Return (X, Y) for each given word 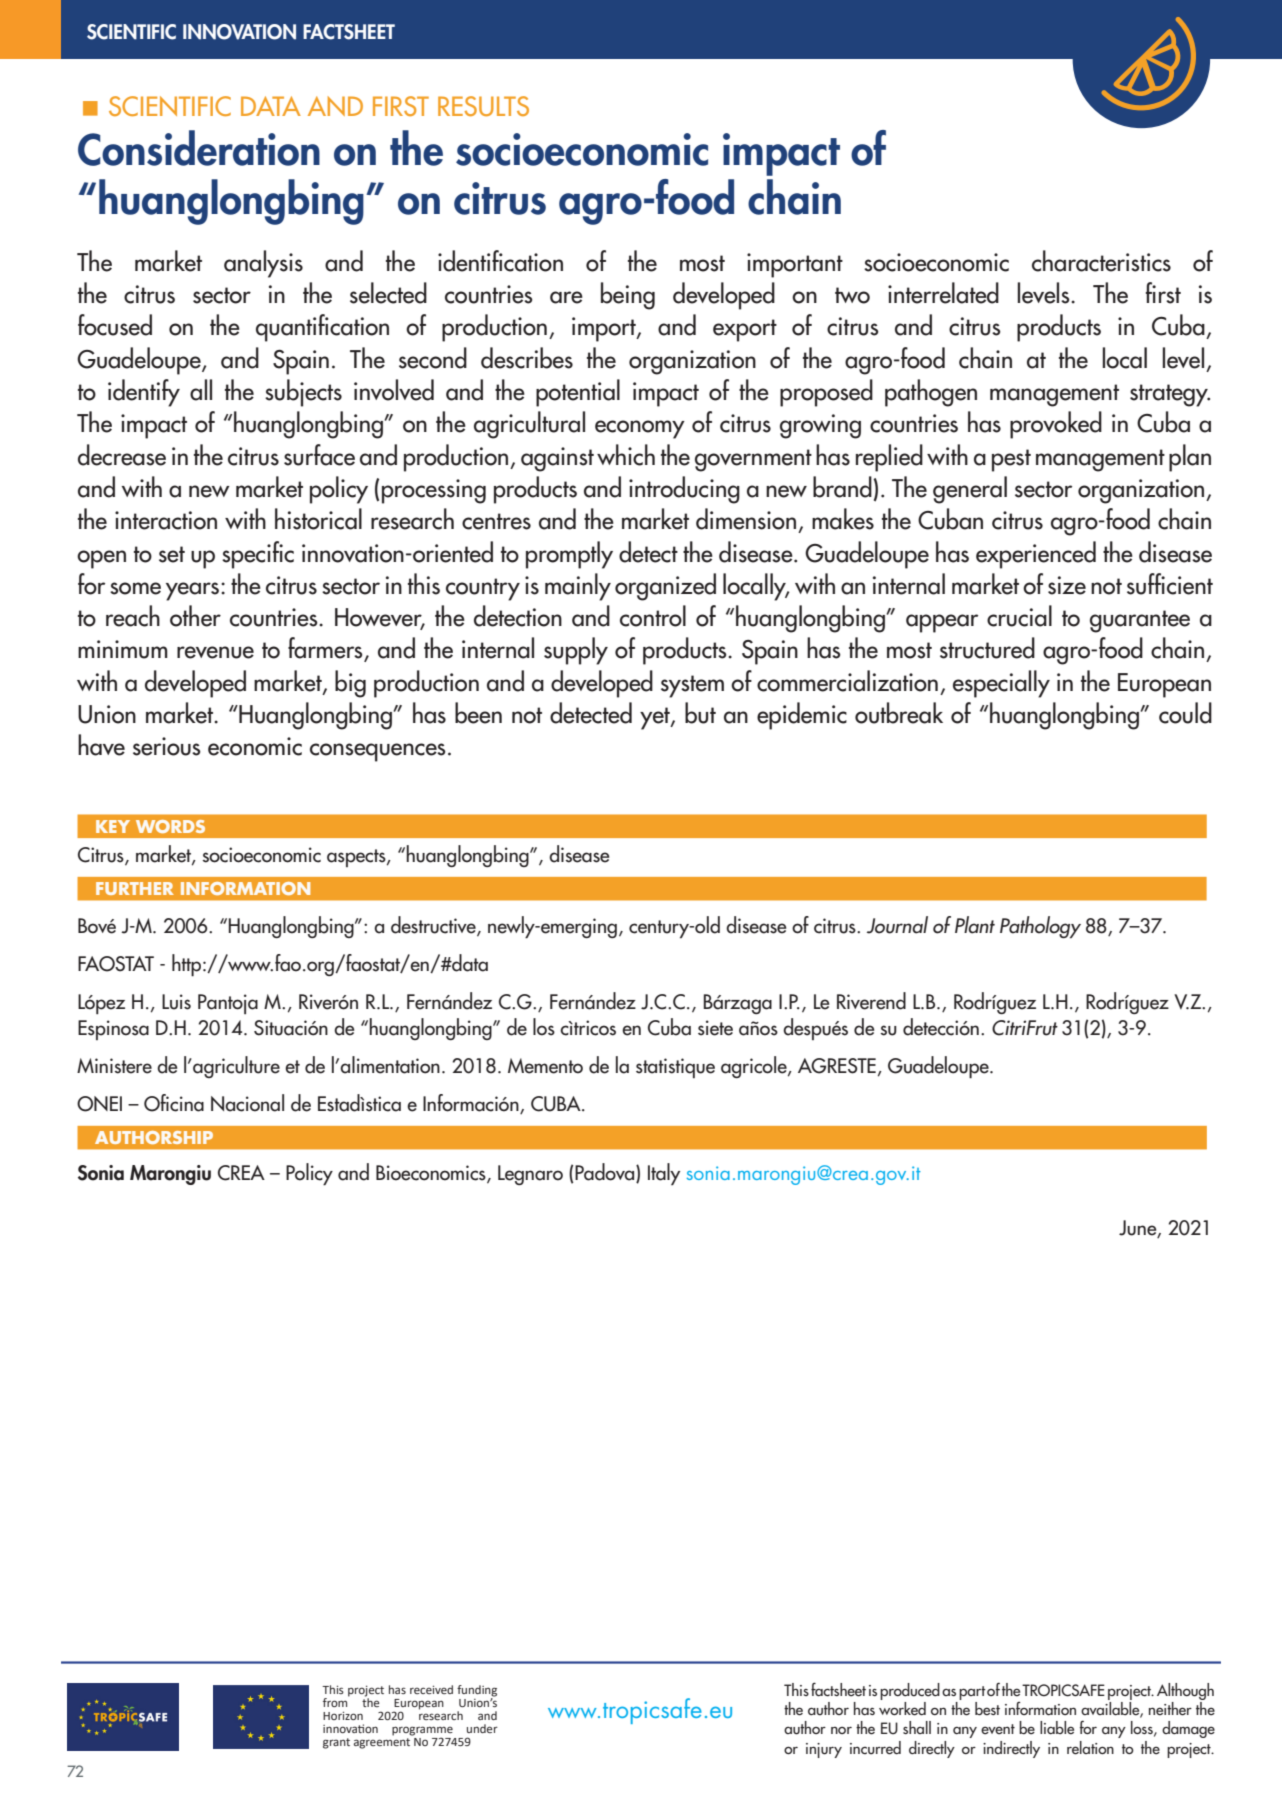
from (336, 1701)
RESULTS (483, 106)
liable (1057, 1728)
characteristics (1101, 261)
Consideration (199, 148)
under (482, 1728)
